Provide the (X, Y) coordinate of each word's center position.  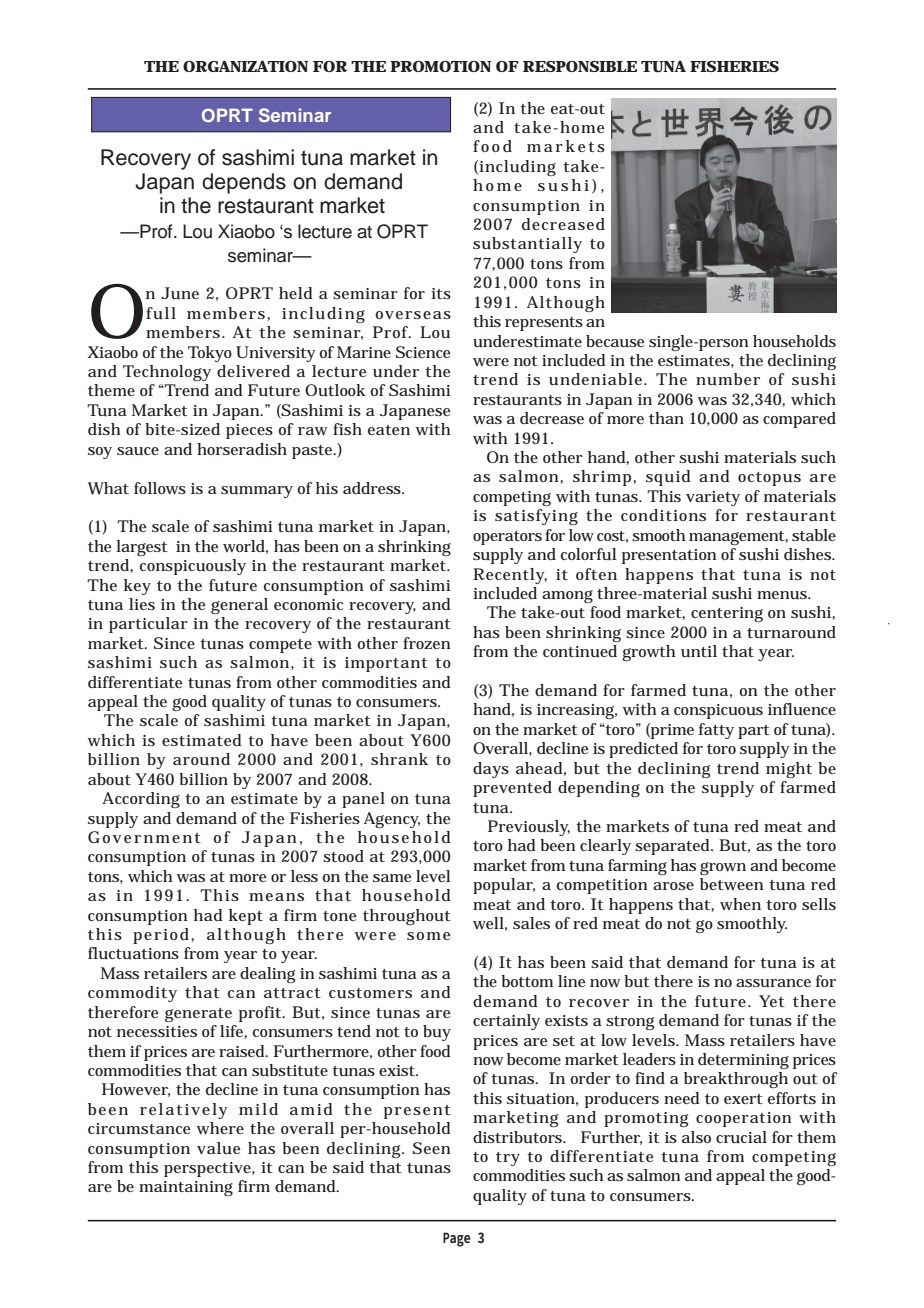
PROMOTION (440, 66)
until (699, 651)
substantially (527, 245)
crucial (741, 1137)
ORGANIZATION (245, 66)
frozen (426, 643)
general (239, 606)
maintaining (186, 1188)
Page (457, 1239)
